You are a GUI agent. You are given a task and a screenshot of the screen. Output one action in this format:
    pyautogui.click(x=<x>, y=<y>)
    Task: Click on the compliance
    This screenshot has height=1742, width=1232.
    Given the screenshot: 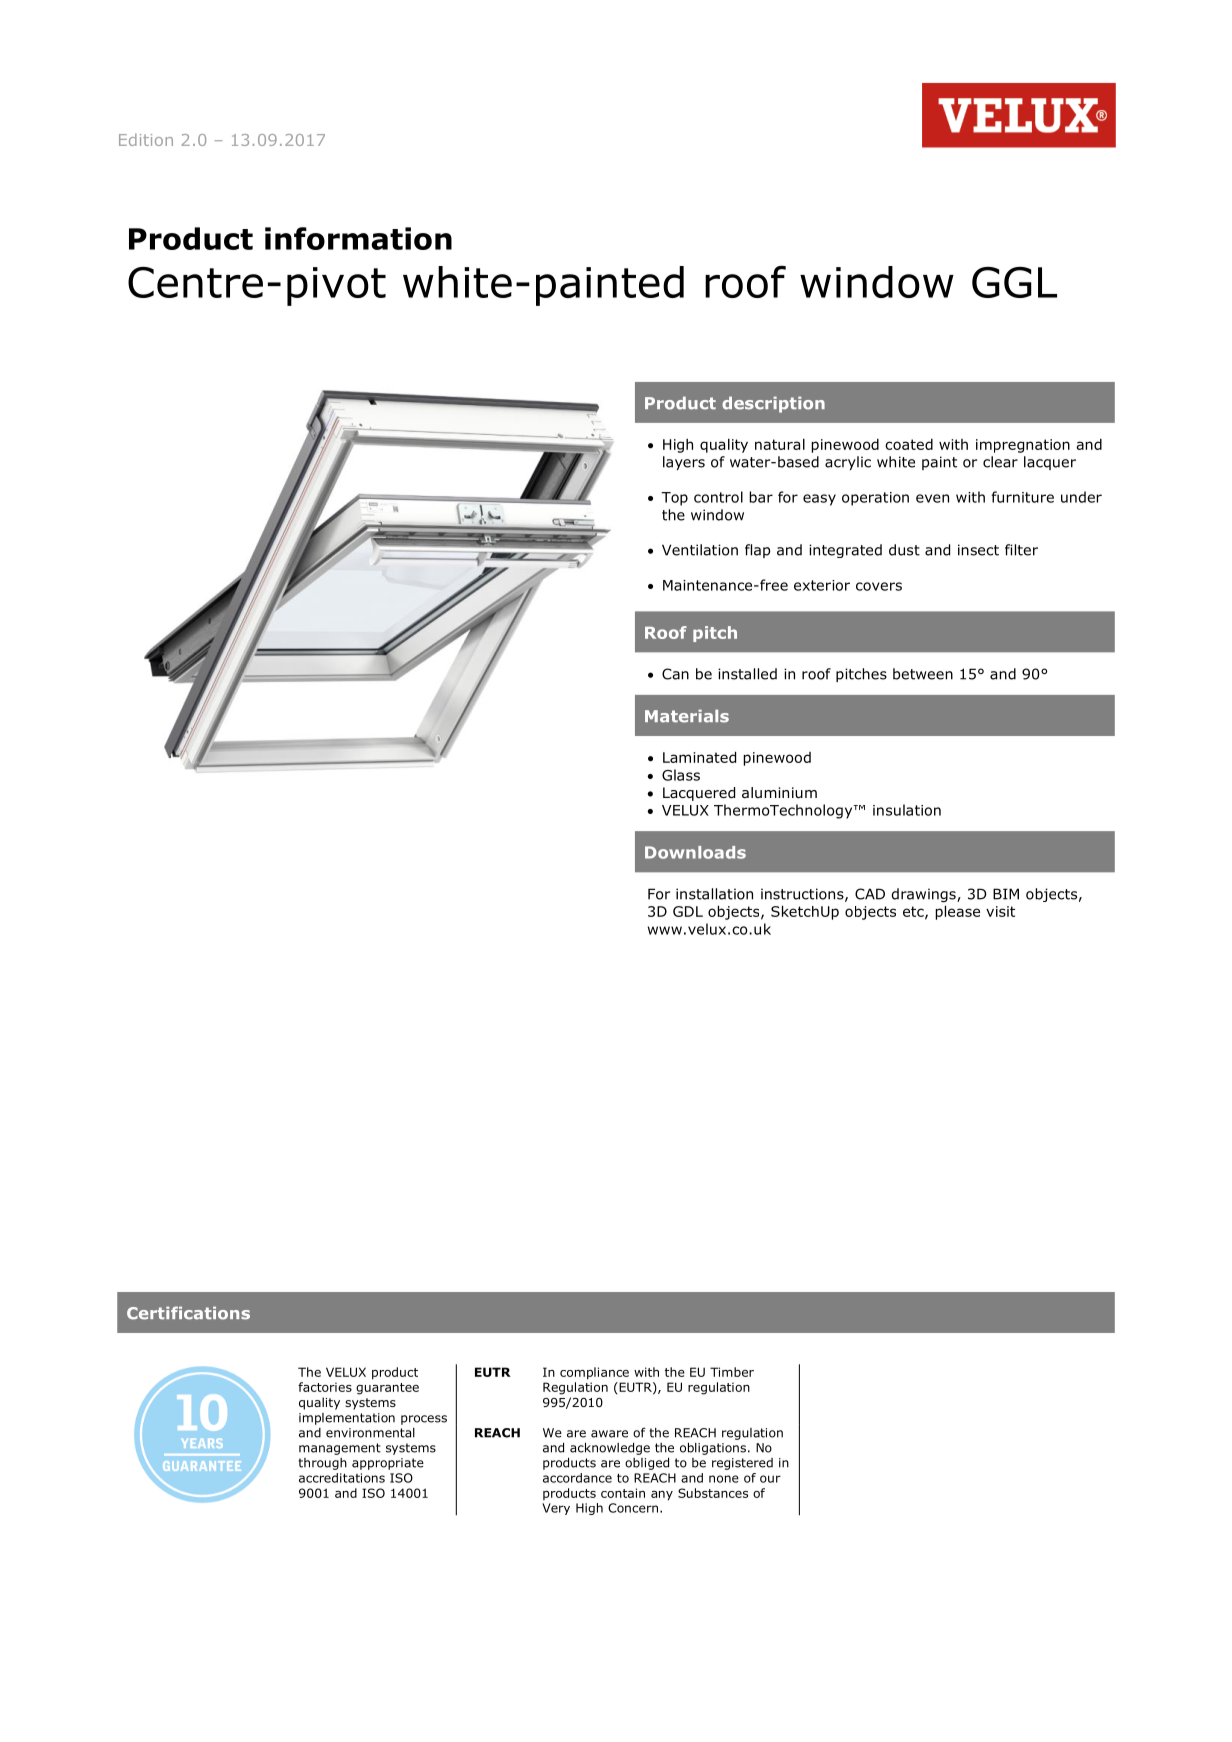 What is the action you would take?
    pyautogui.click(x=594, y=1373)
